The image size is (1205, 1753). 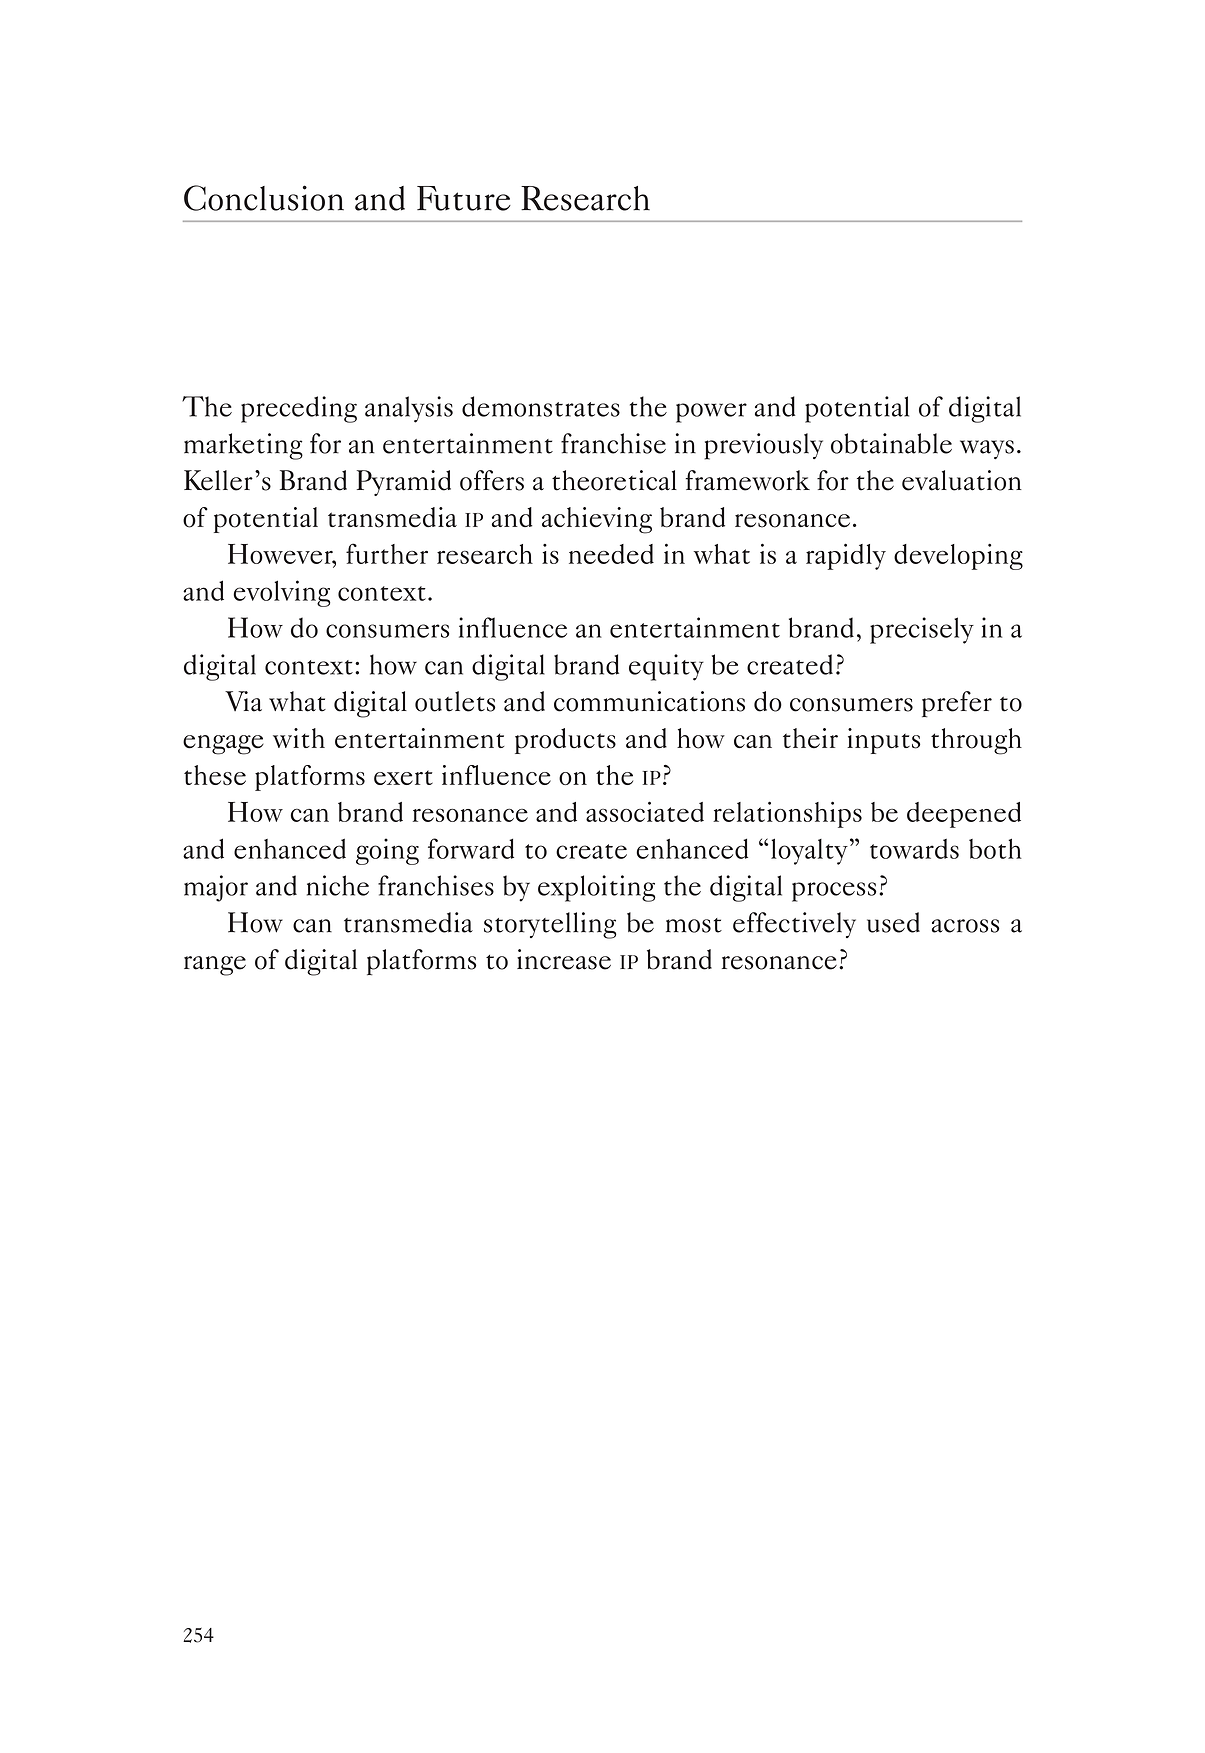 What do you see at coordinates (264, 198) in the screenshot?
I see `Conclusion` at bounding box center [264, 198].
